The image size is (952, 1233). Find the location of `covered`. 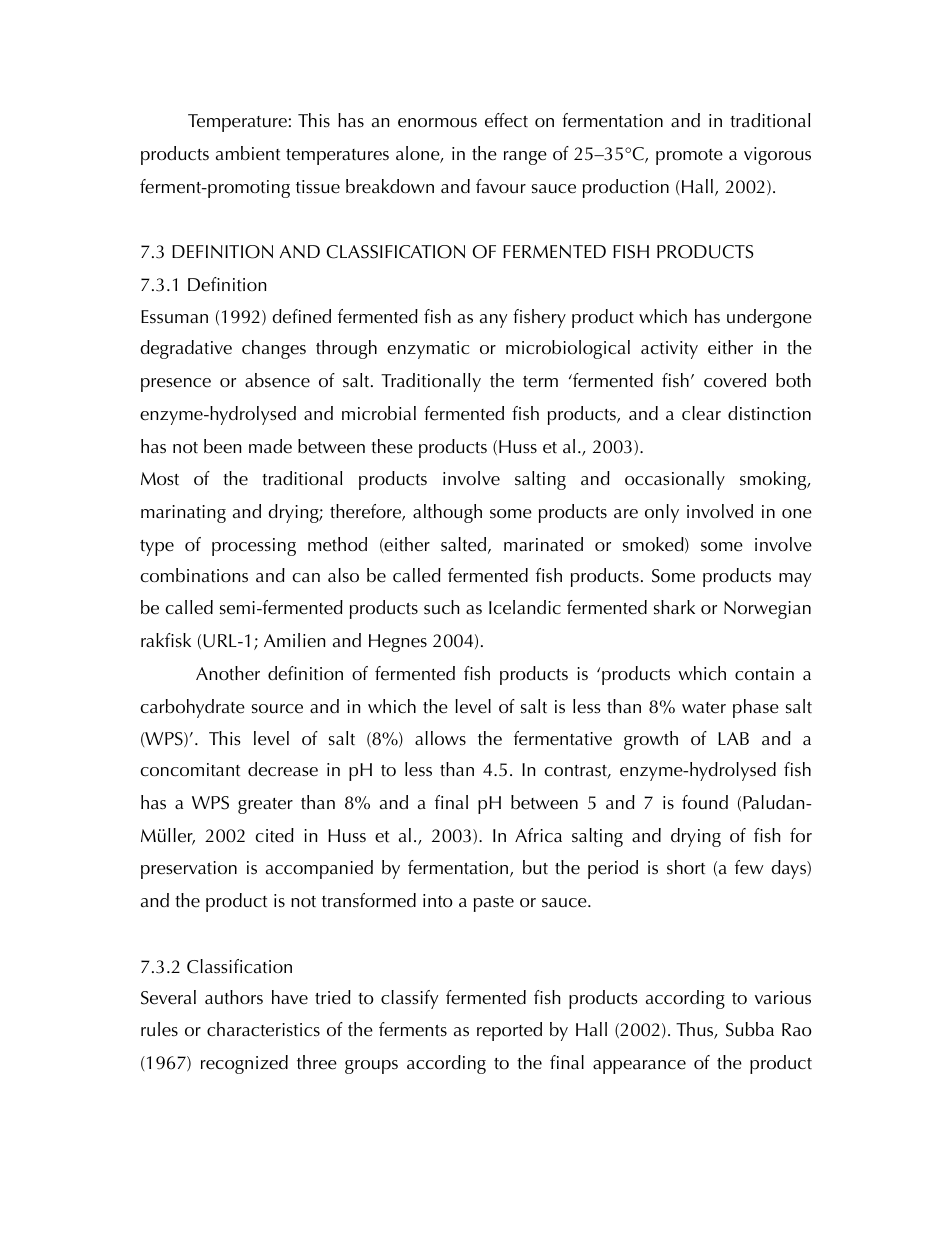

covered is located at coordinates (735, 380).
